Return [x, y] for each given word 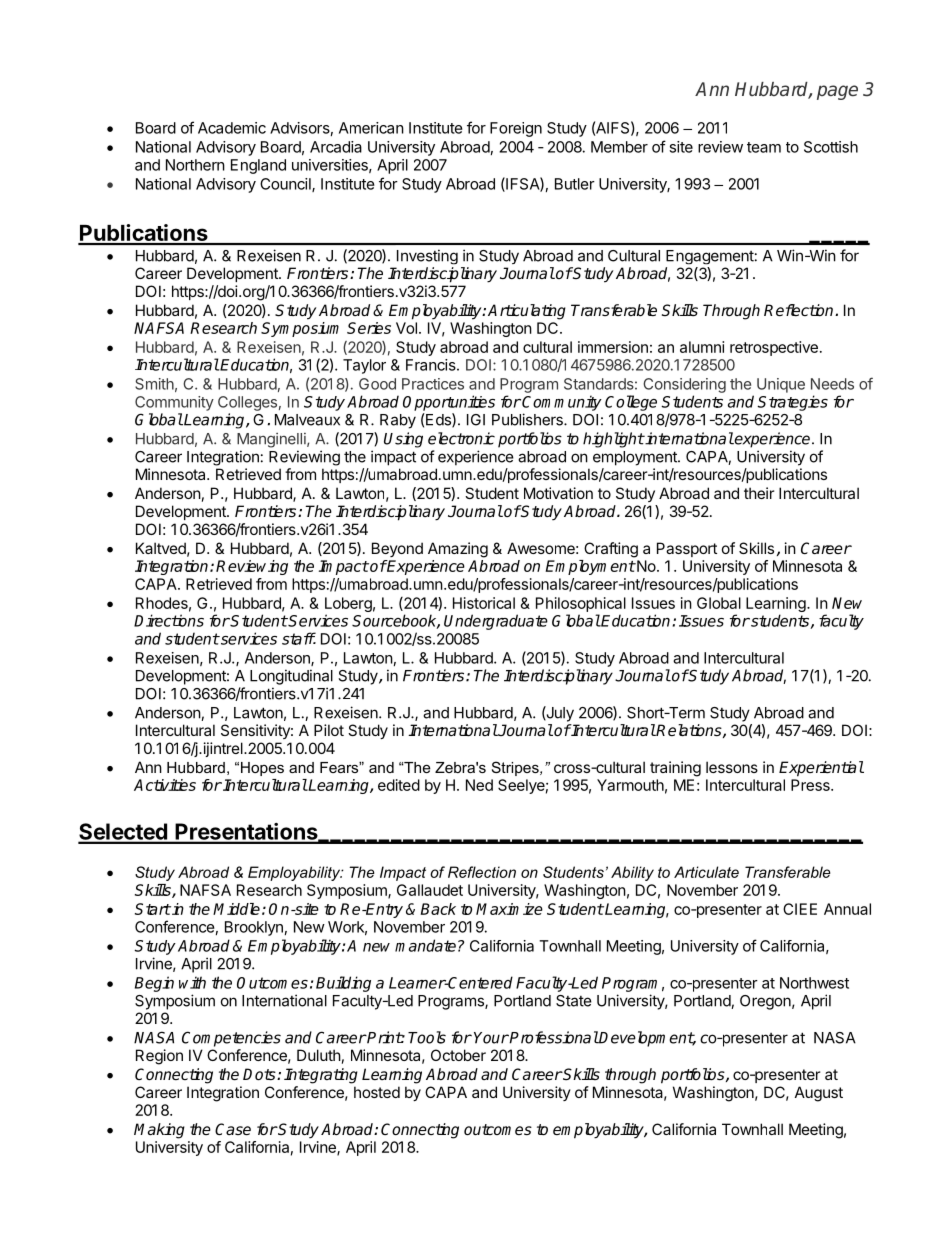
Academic [232, 128]
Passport [687, 549]
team [764, 147]
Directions [169, 620]
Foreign [516, 129]
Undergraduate [496, 622]
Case [233, 1129]
